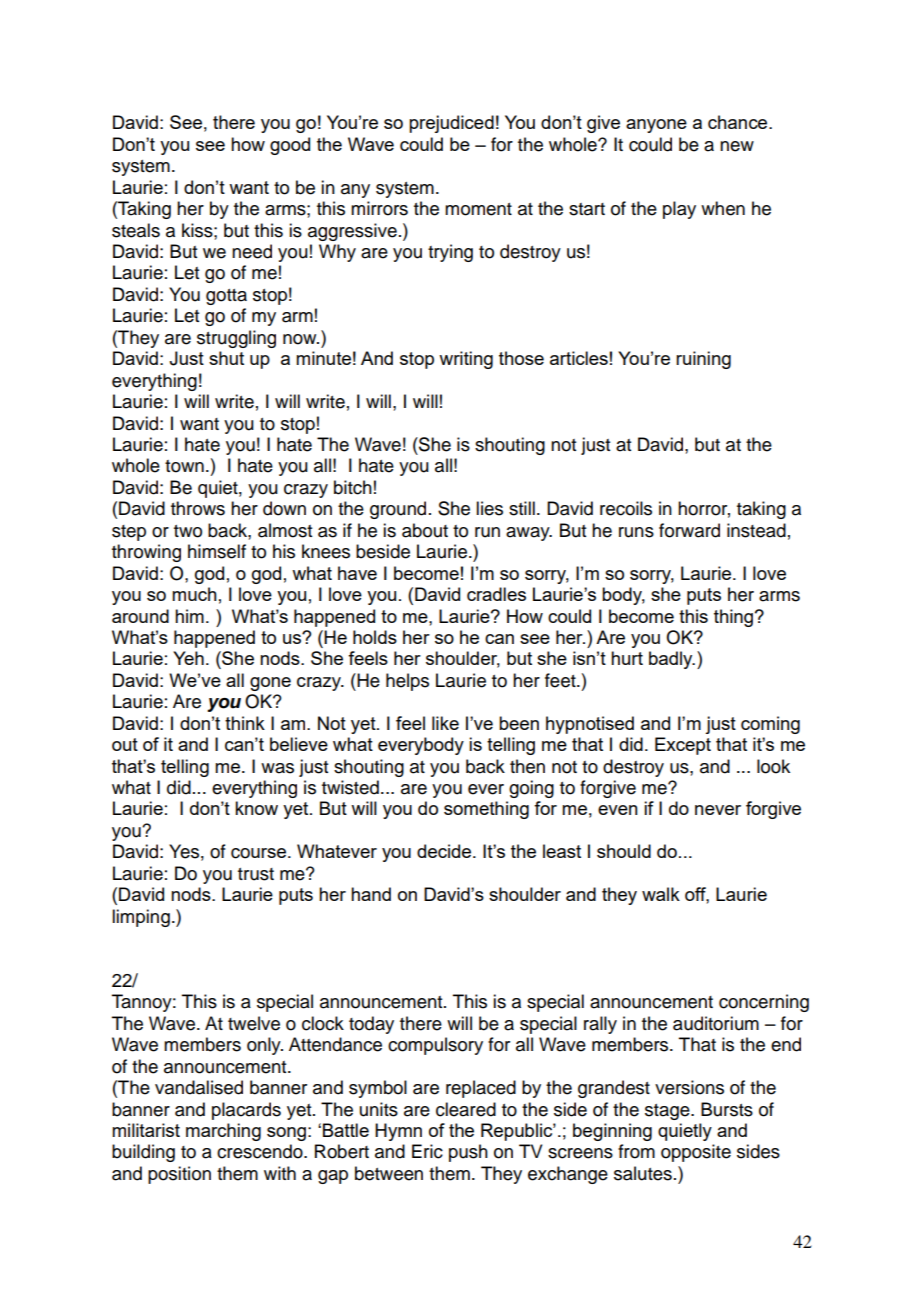  Describe the element at coordinates (407, 682) in the screenshot. I see `helps` at that location.
